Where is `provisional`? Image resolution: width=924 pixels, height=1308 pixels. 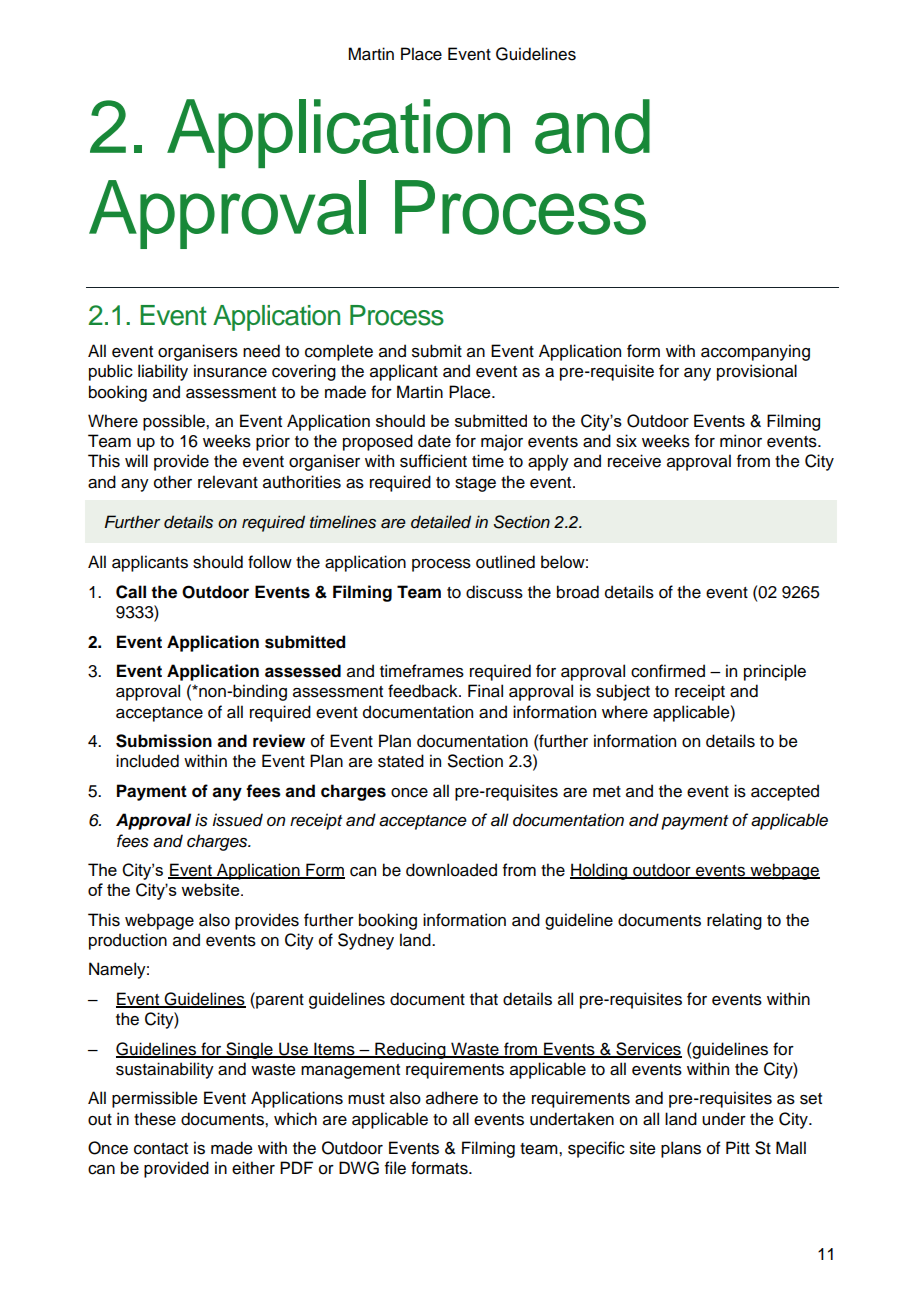 provisional is located at coordinates (757, 372).
